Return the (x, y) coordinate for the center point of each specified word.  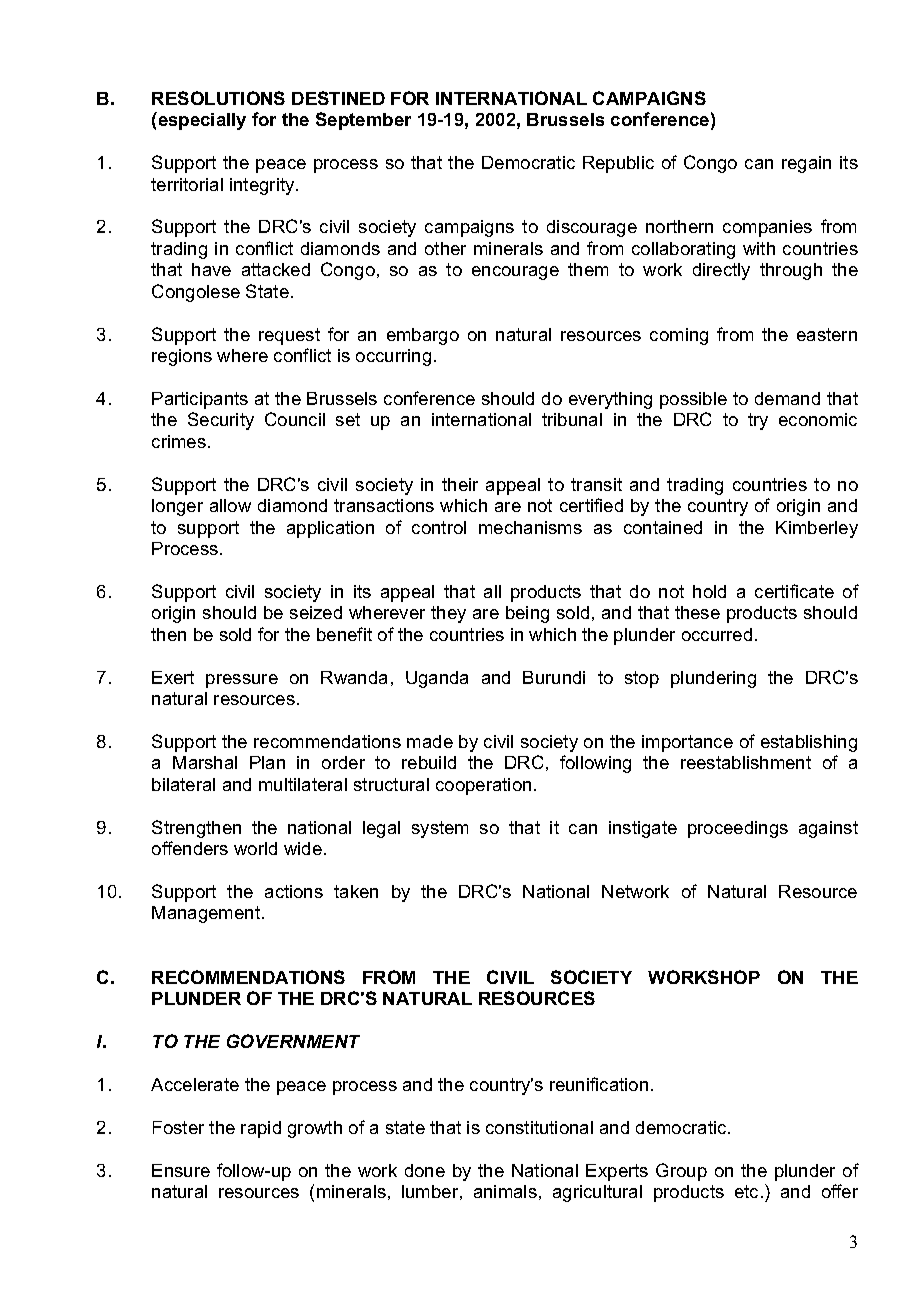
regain (806, 164)
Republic (618, 164)
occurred (717, 634)
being (527, 614)
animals (505, 1191)
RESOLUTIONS (218, 98)
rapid (261, 1129)
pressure (242, 681)
